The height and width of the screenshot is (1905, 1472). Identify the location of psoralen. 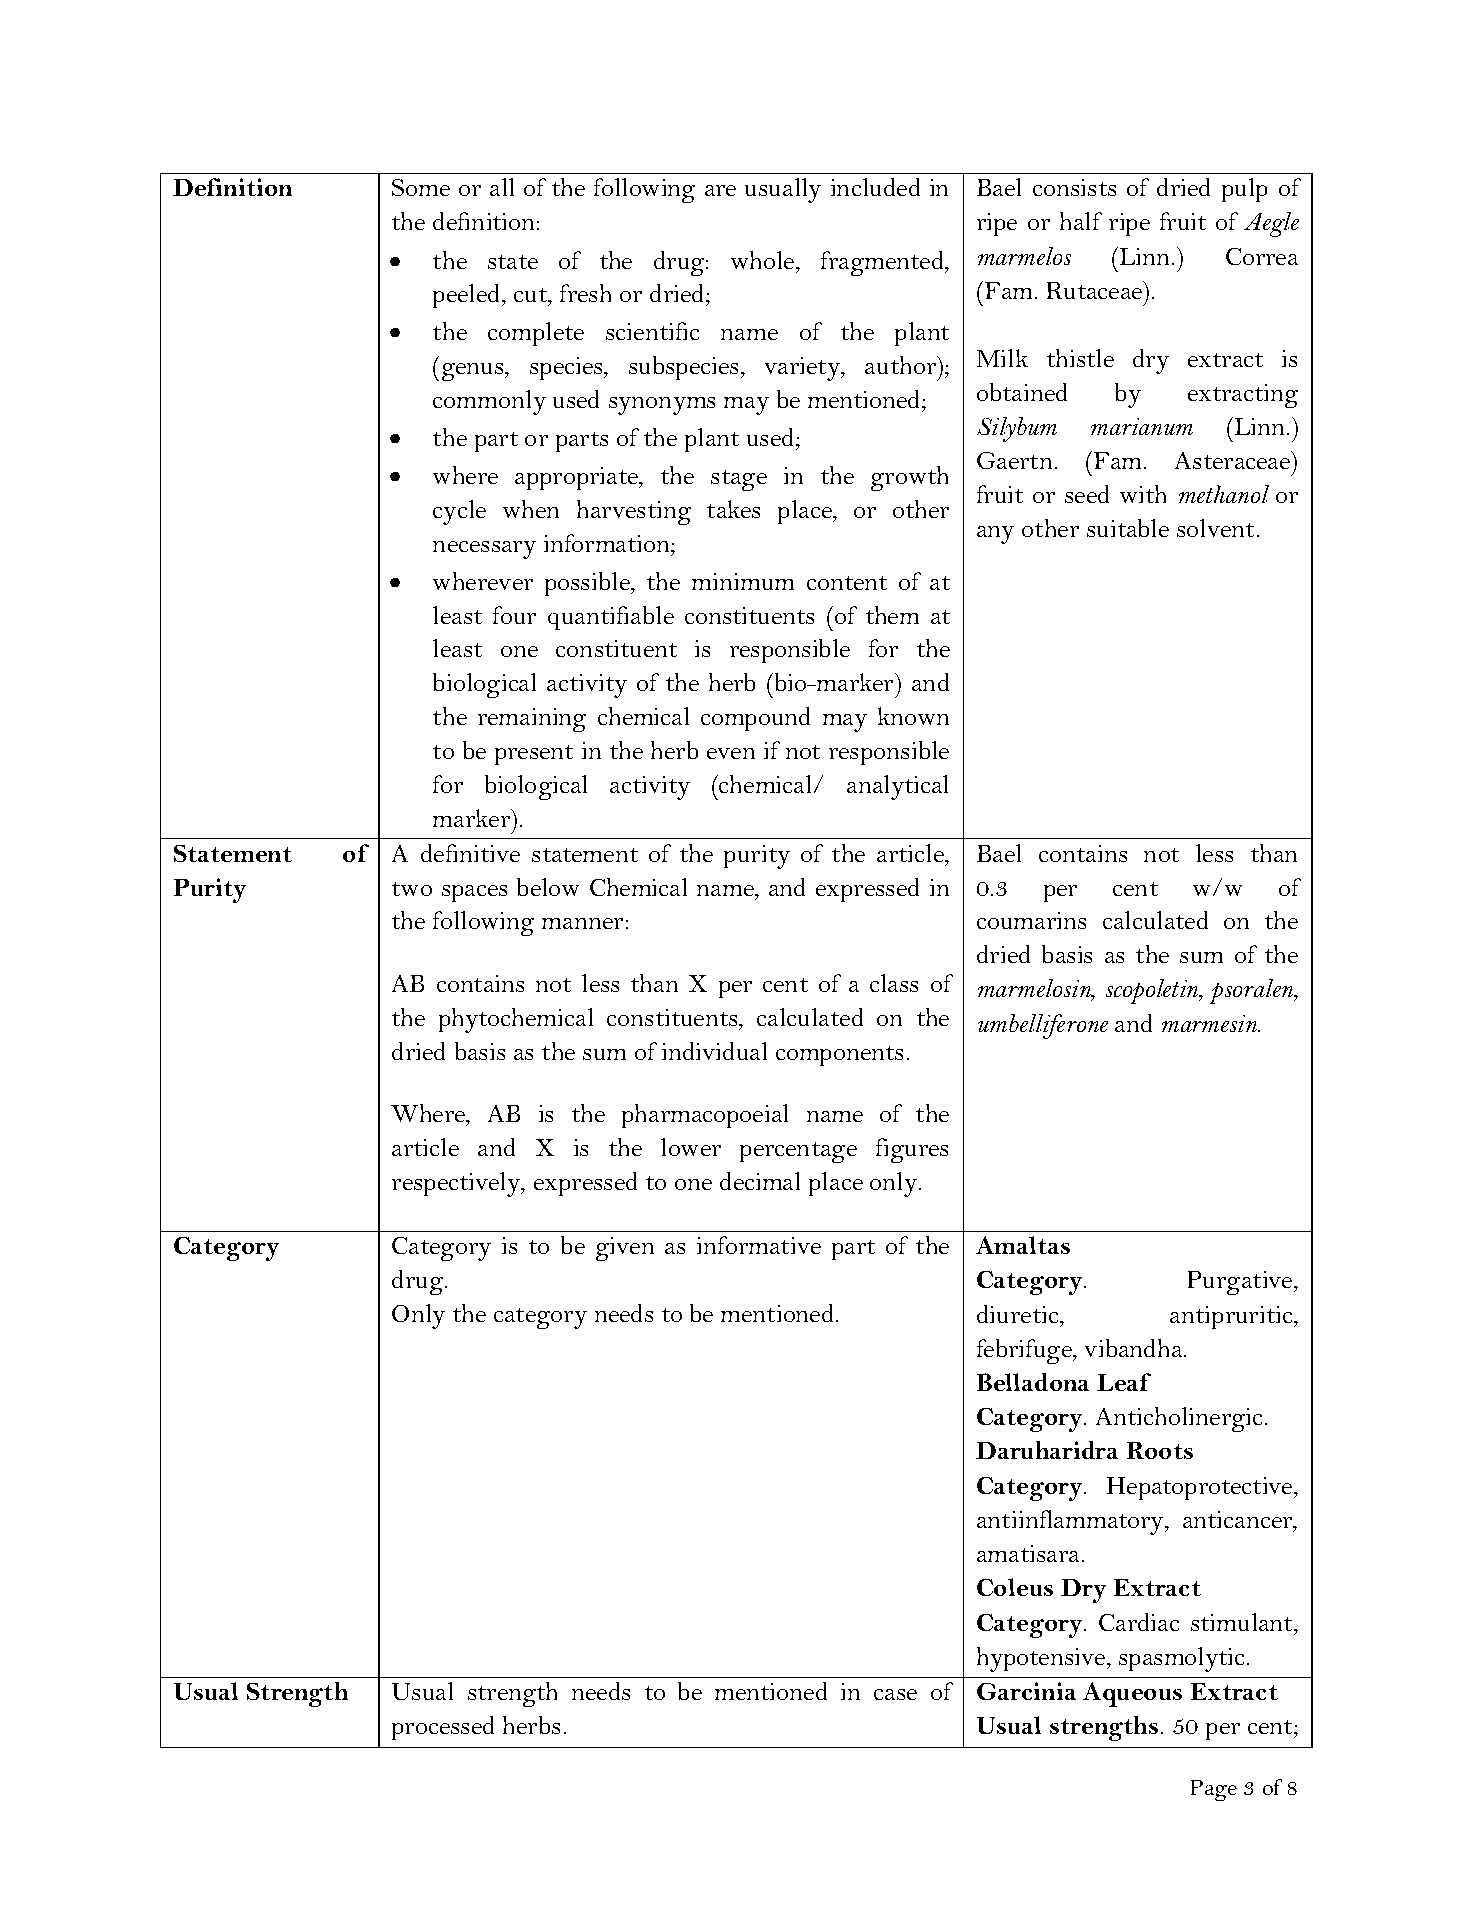
(1253, 991).
